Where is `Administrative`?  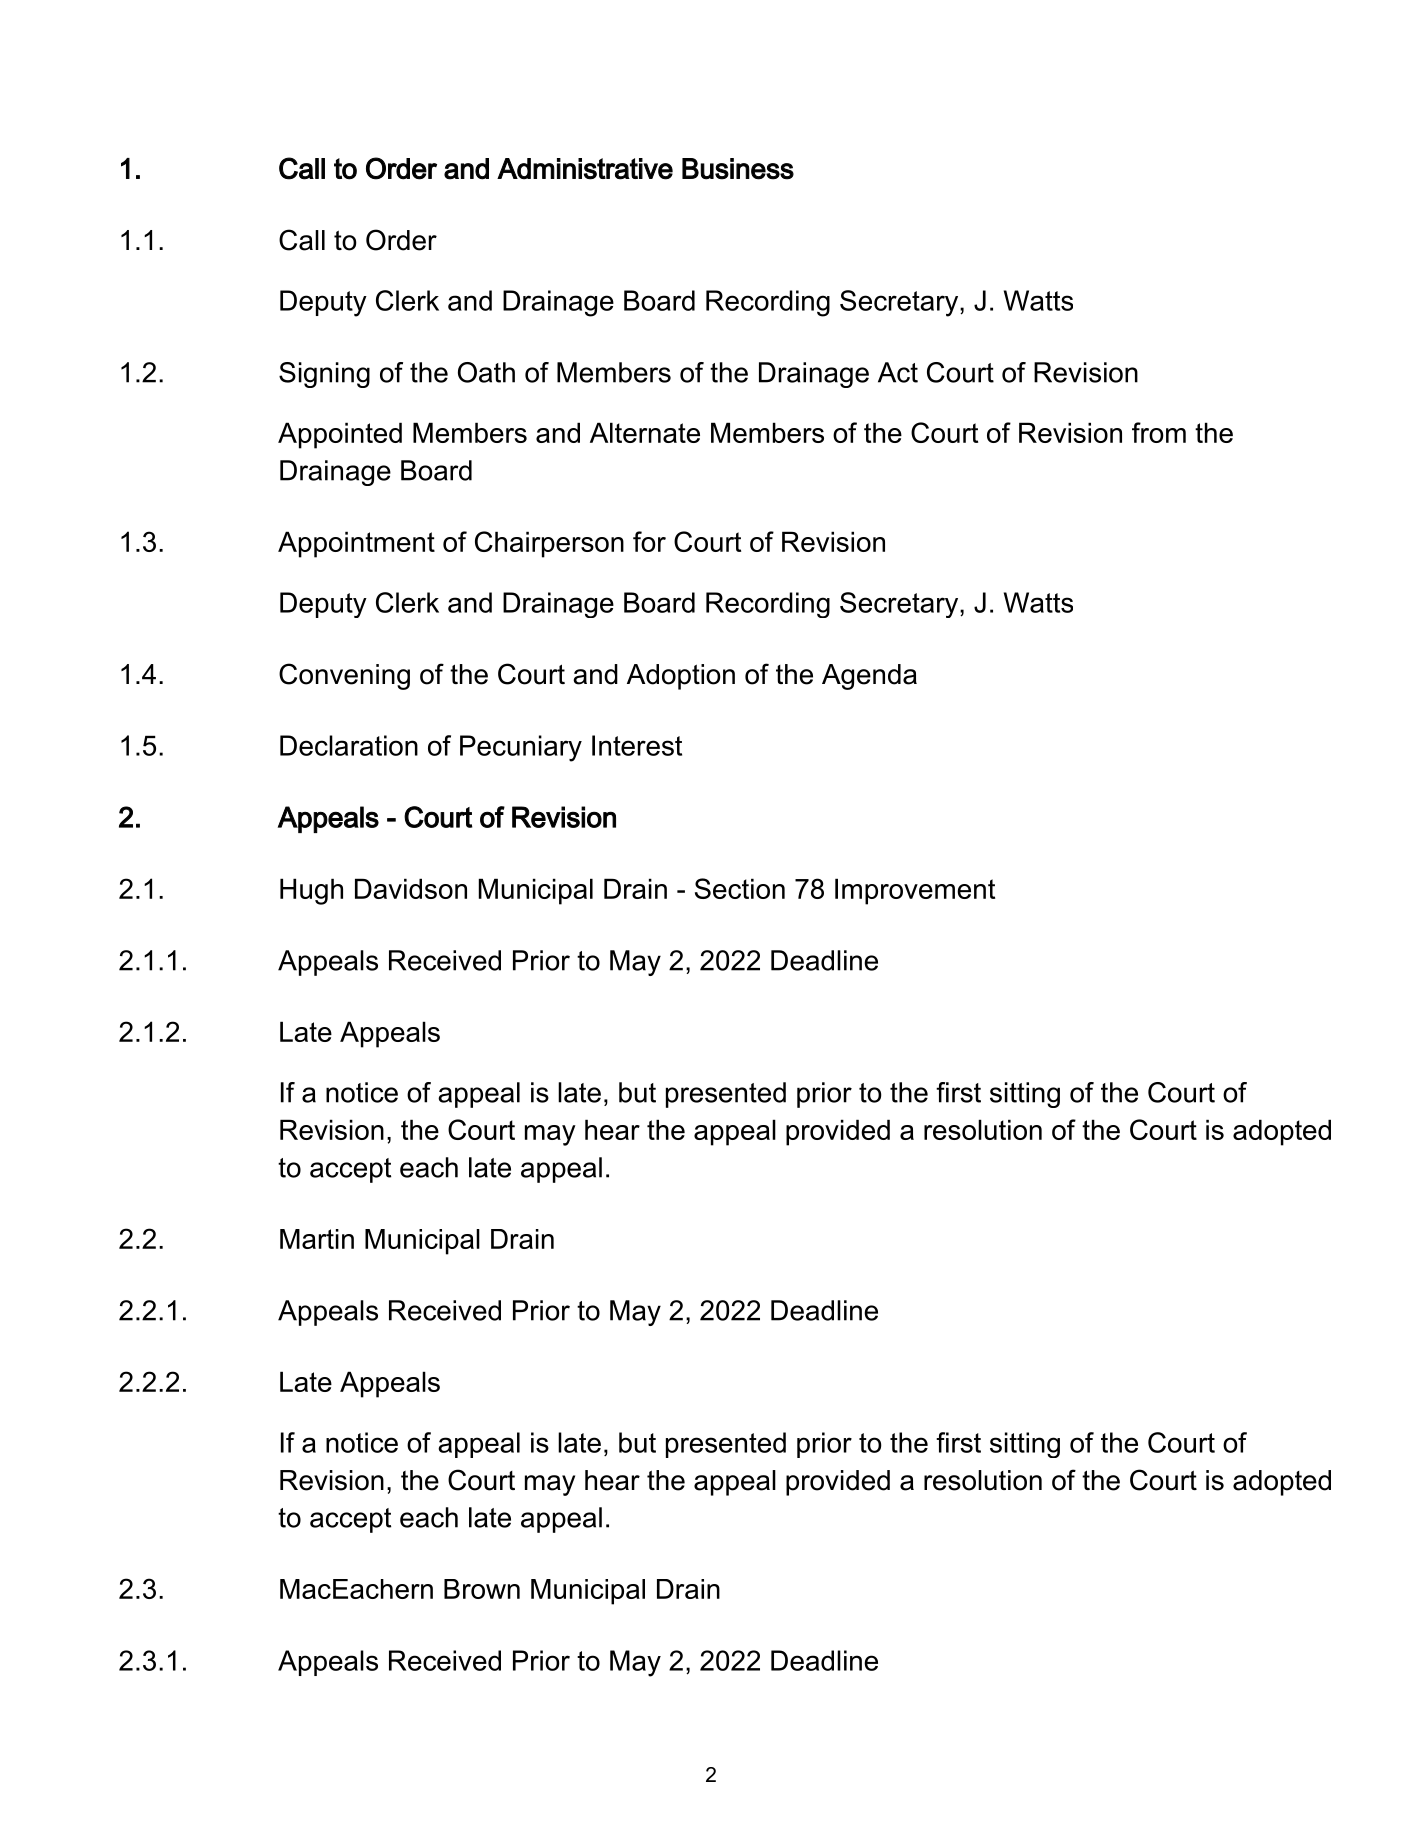 Administrative is located at coordinates (585, 169).
